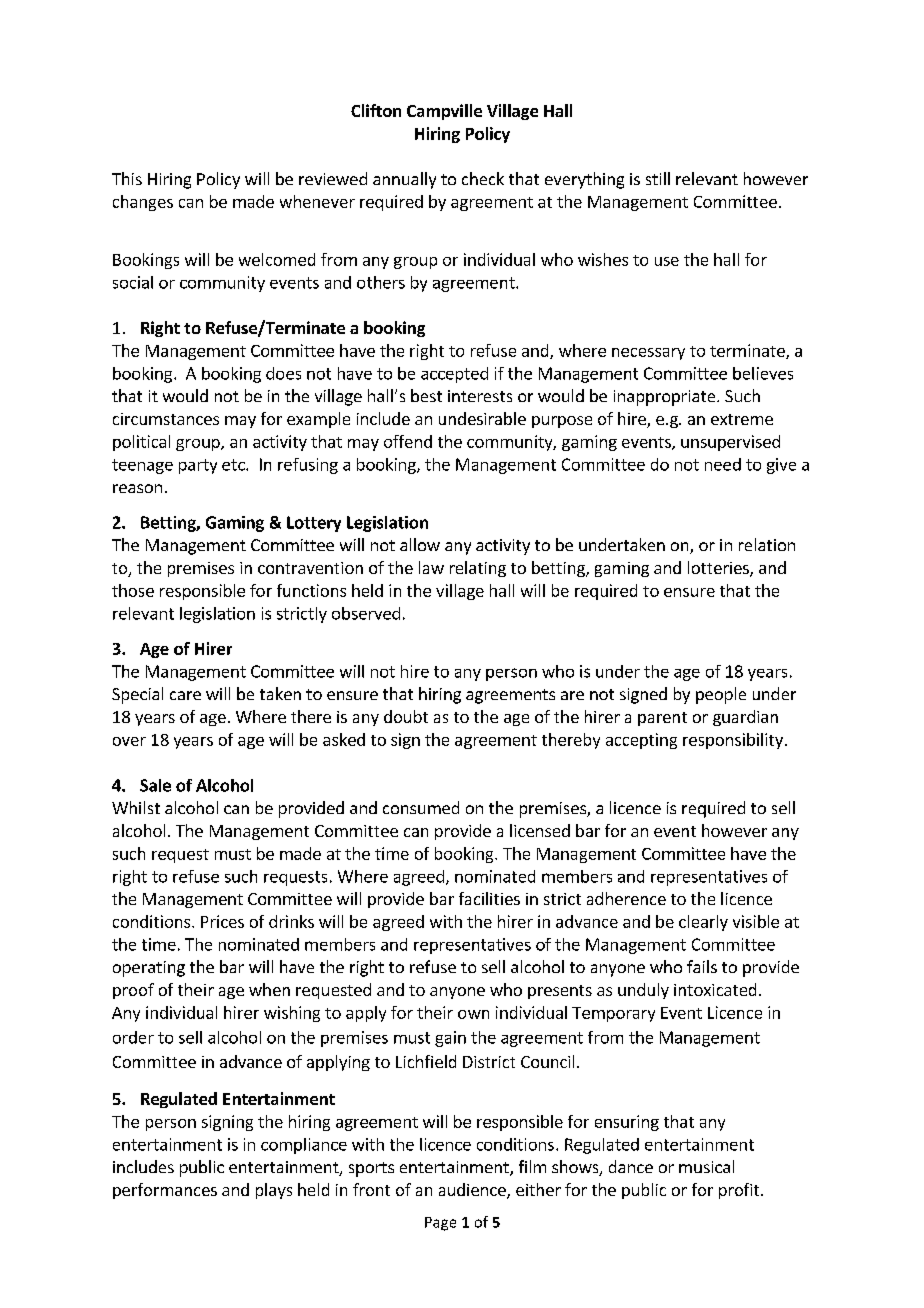  What do you see at coordinates (658, 178) in the screenshot?
I see `still` at bounding box center [658, 178].
